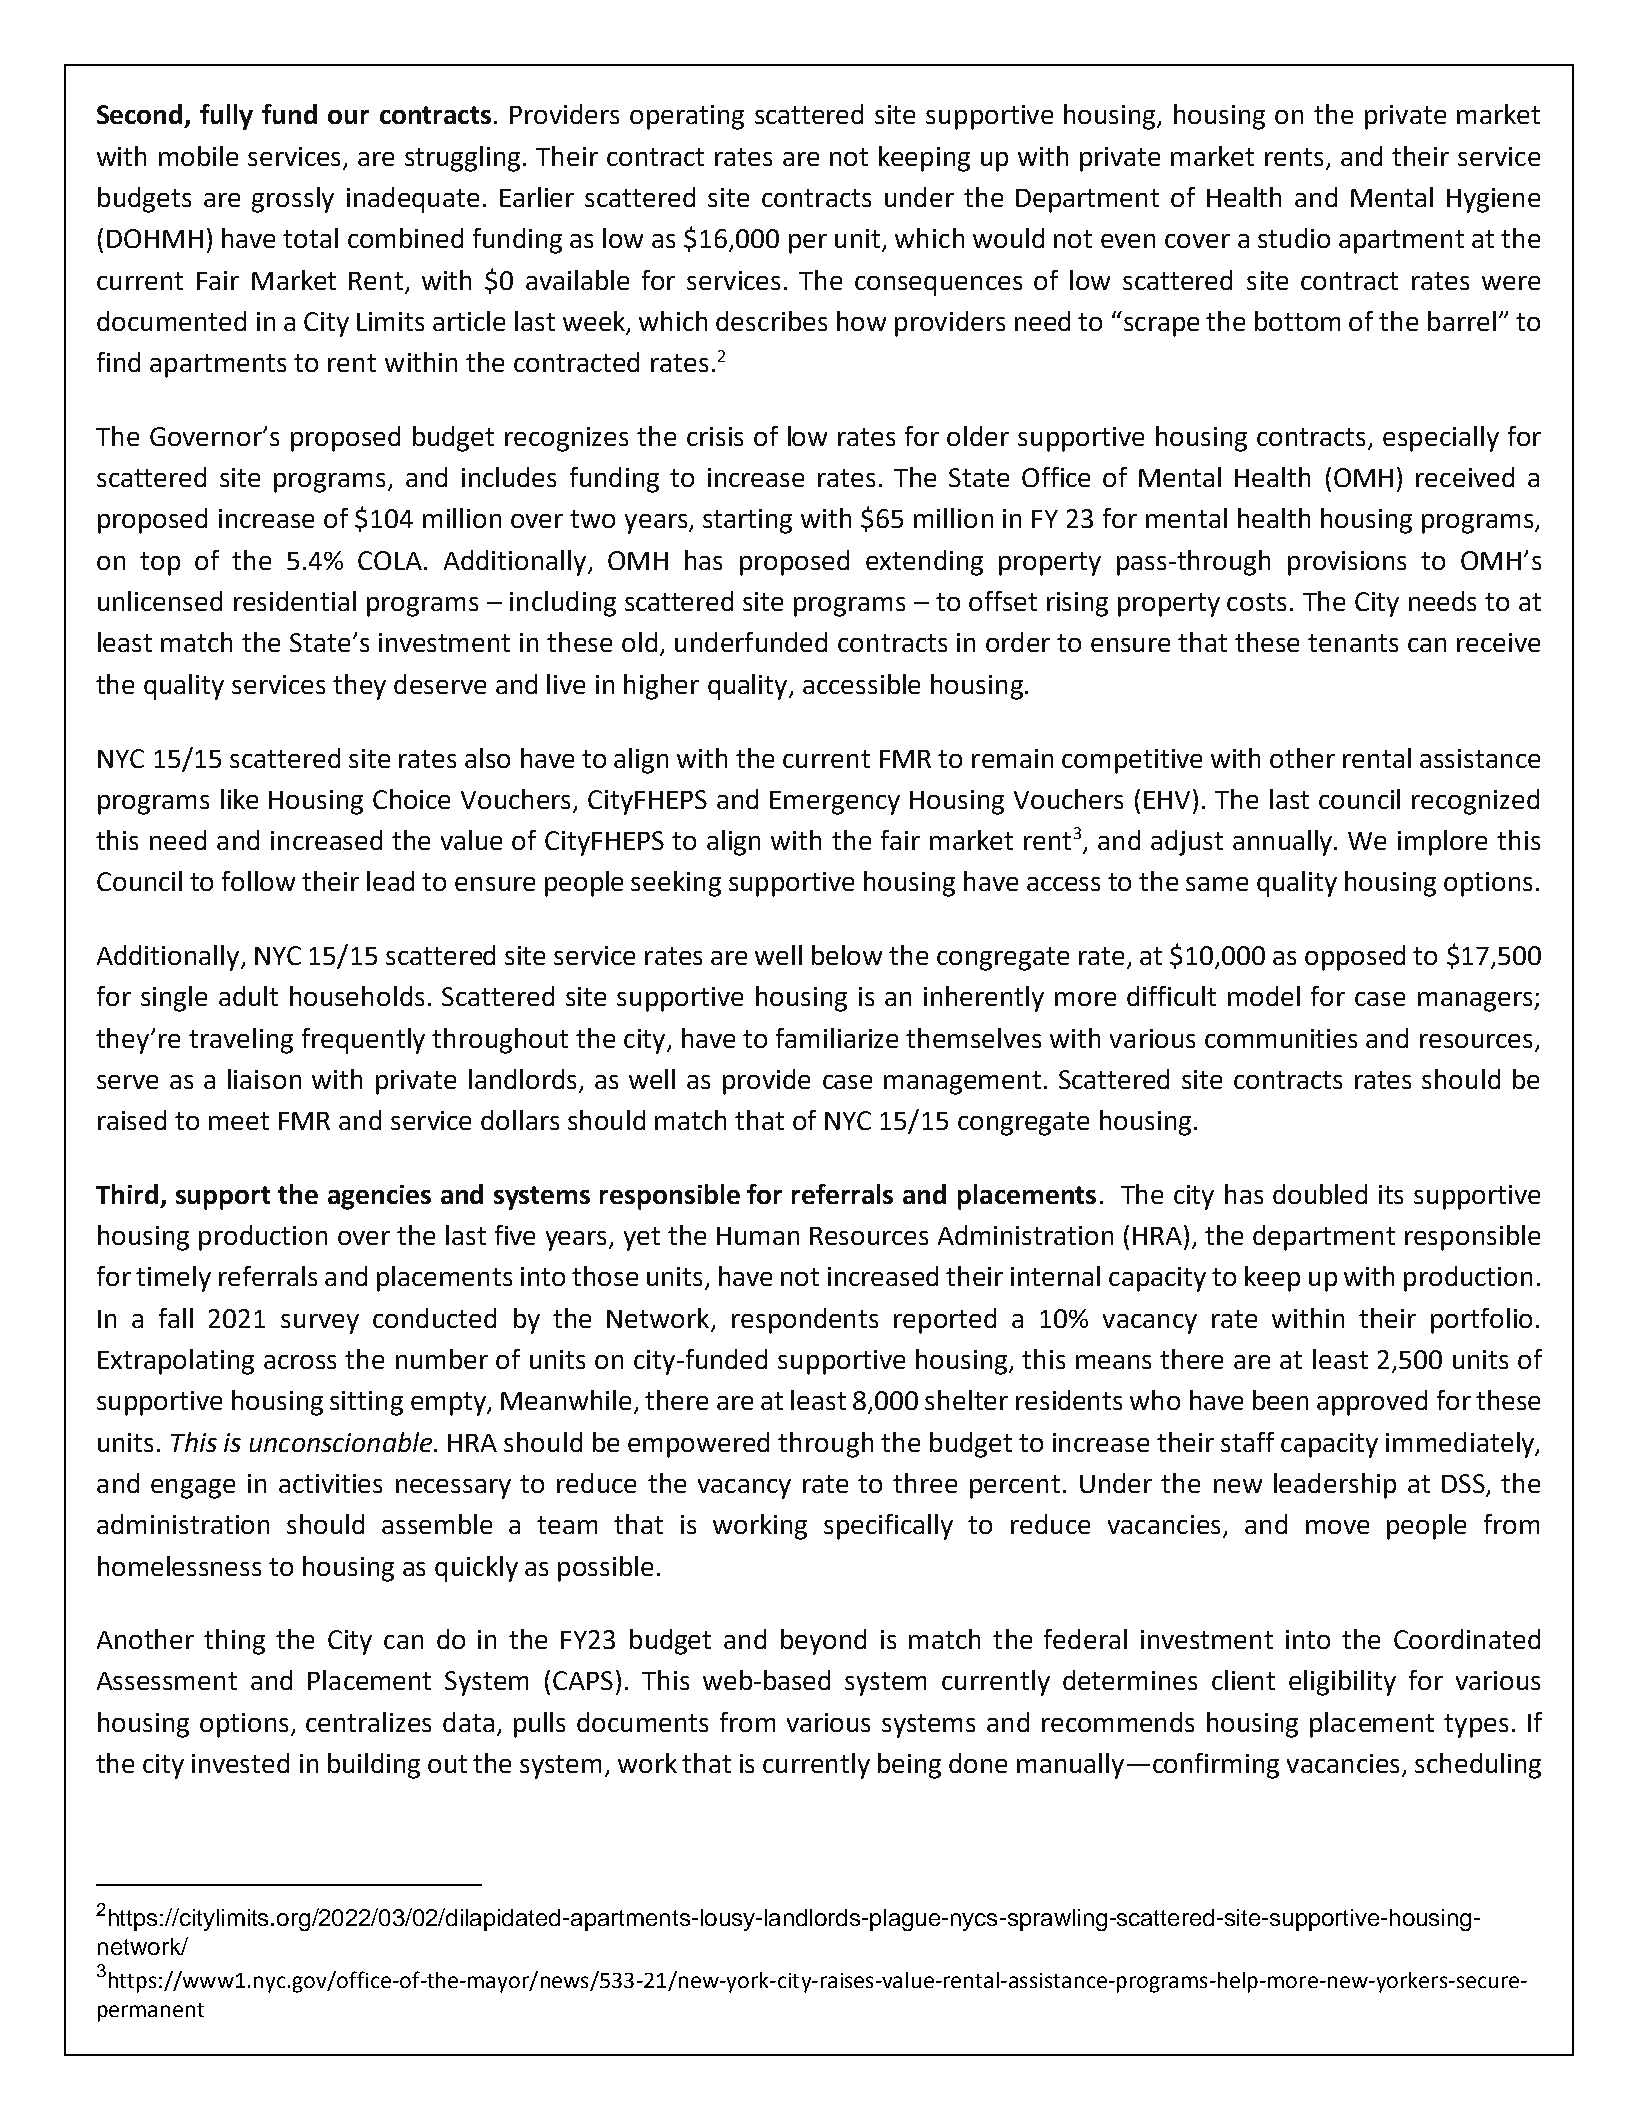 This document has height=2120, width=1638. What do you see at coordinates (1355, 958) in the document?
I see `opposed` at bounding box center [1355, 958].
